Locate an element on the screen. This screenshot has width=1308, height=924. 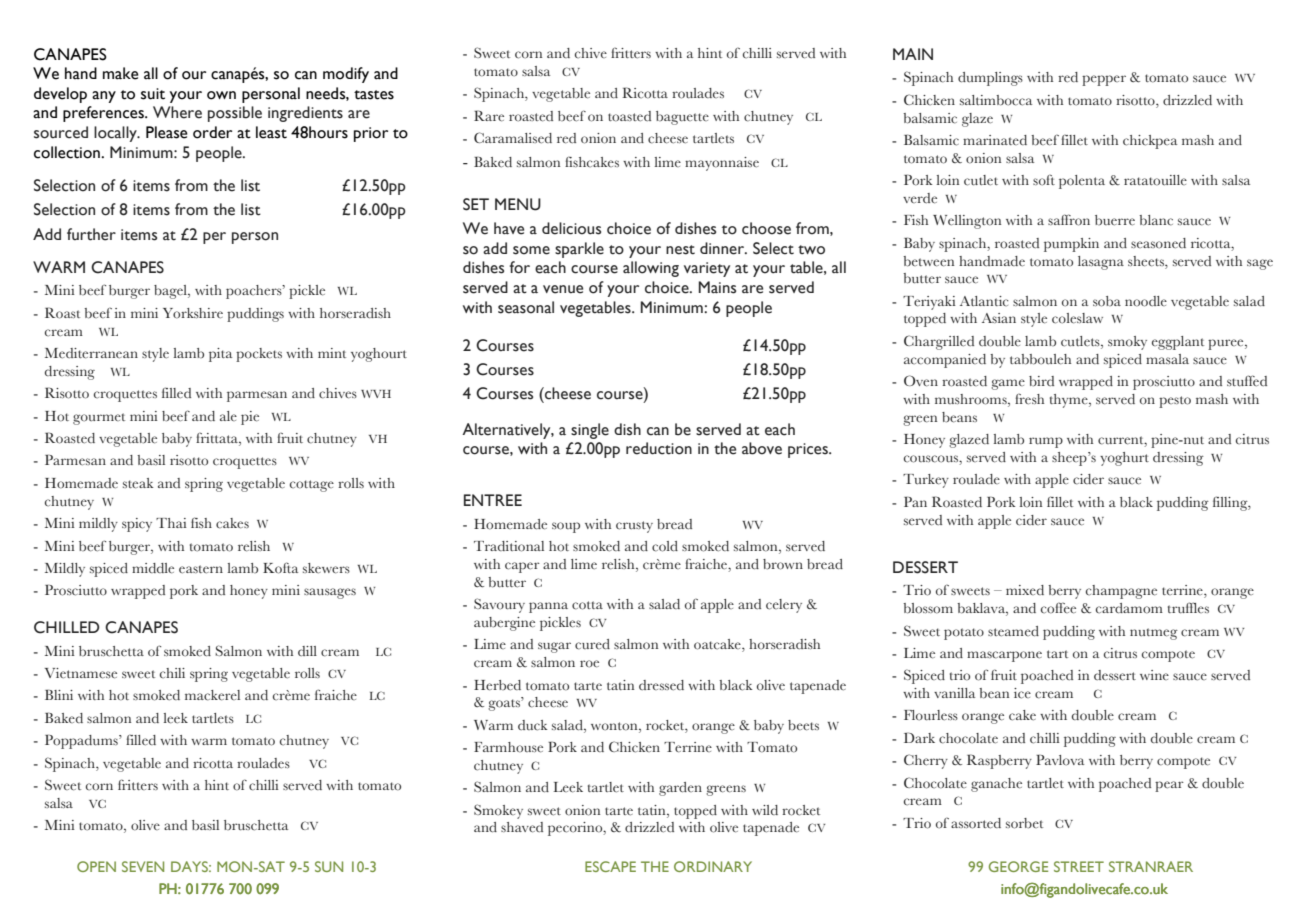
suit is located at coordinates (153, 94).
